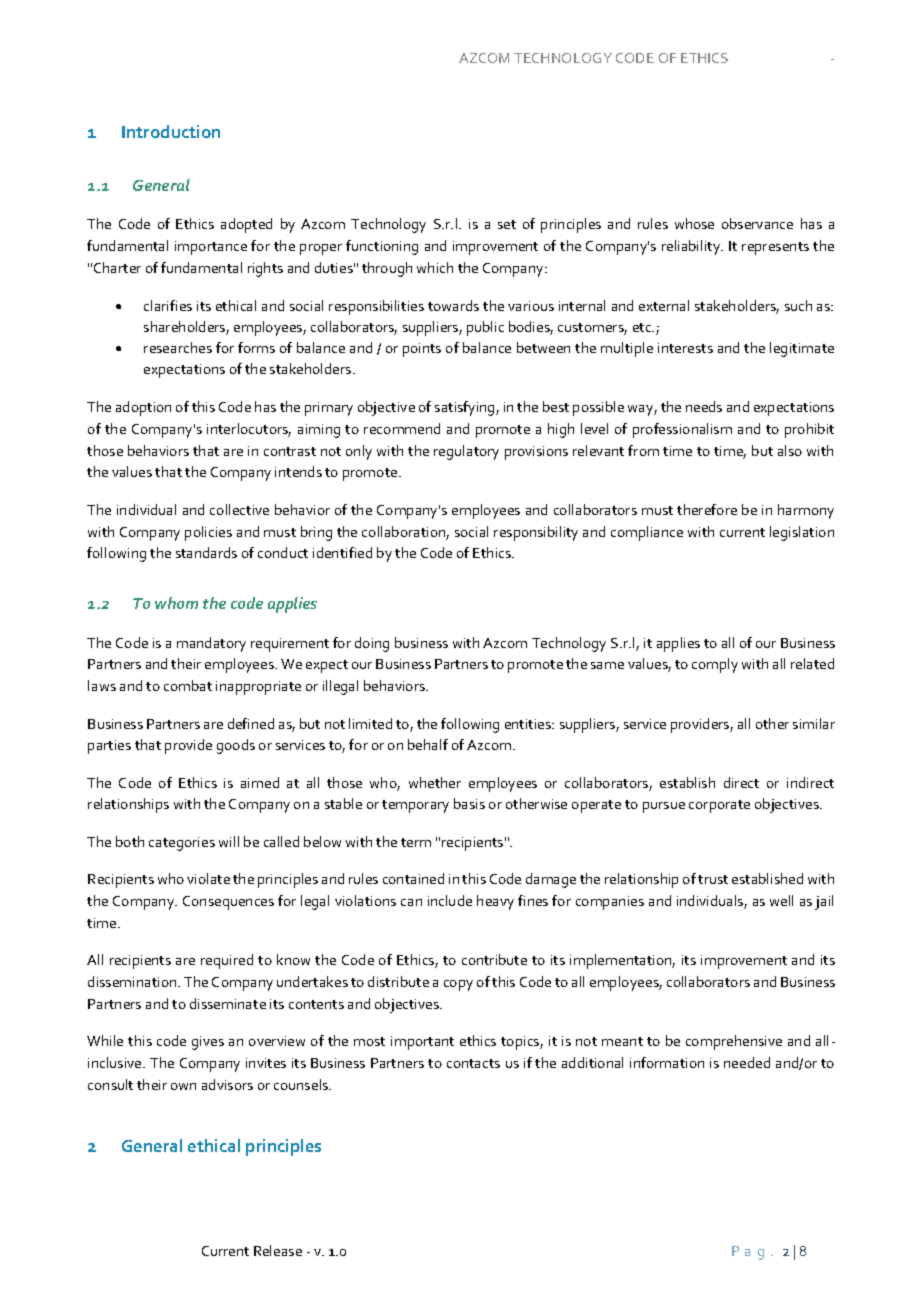  What do you see at coordinates (208, 878) in the page?
I see `violate` at bounding box center [208, 878].
